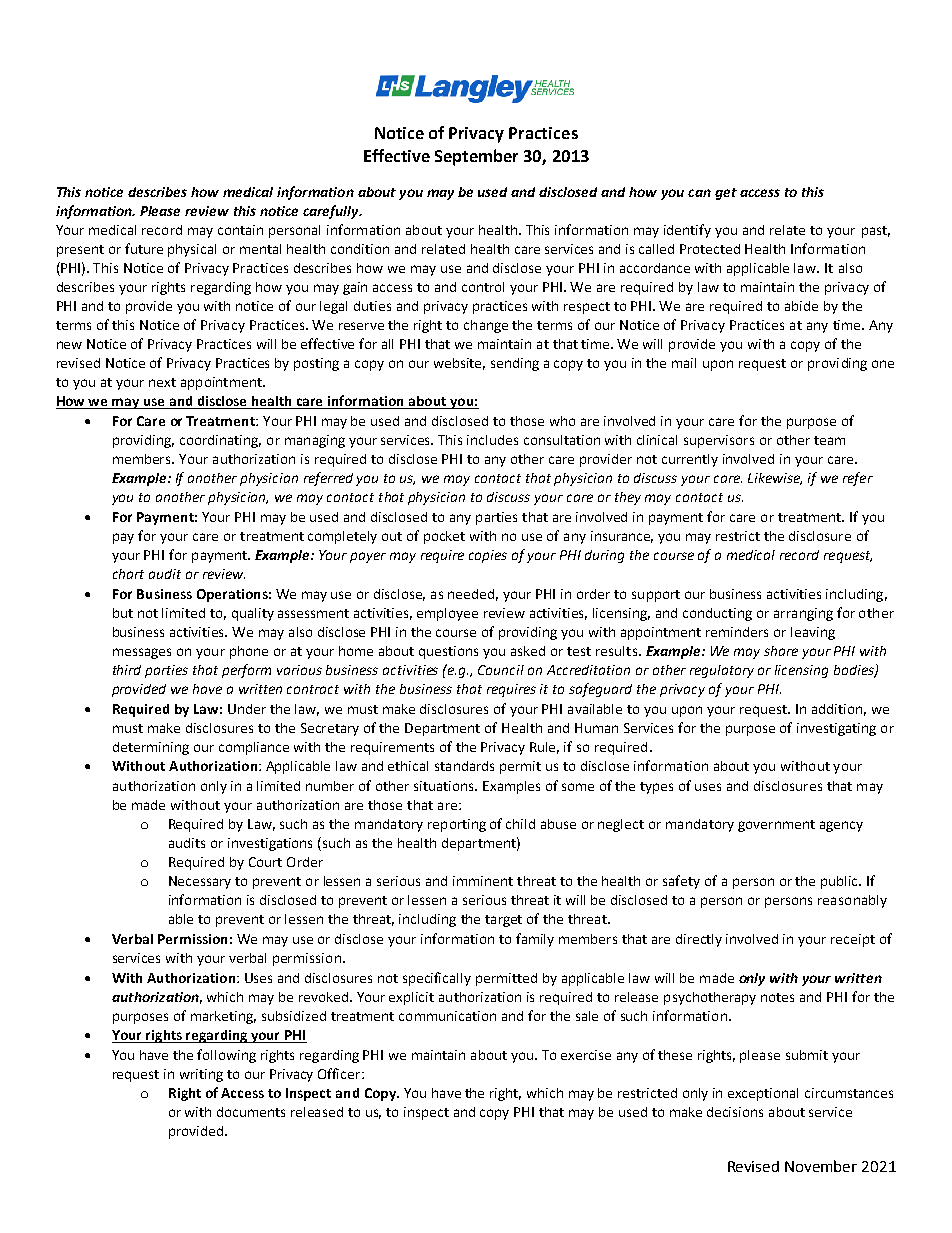  What do you see at coordinates (340, 1073) in the screenshot?
I see `Officer` at bounding box center [340, 1073].
